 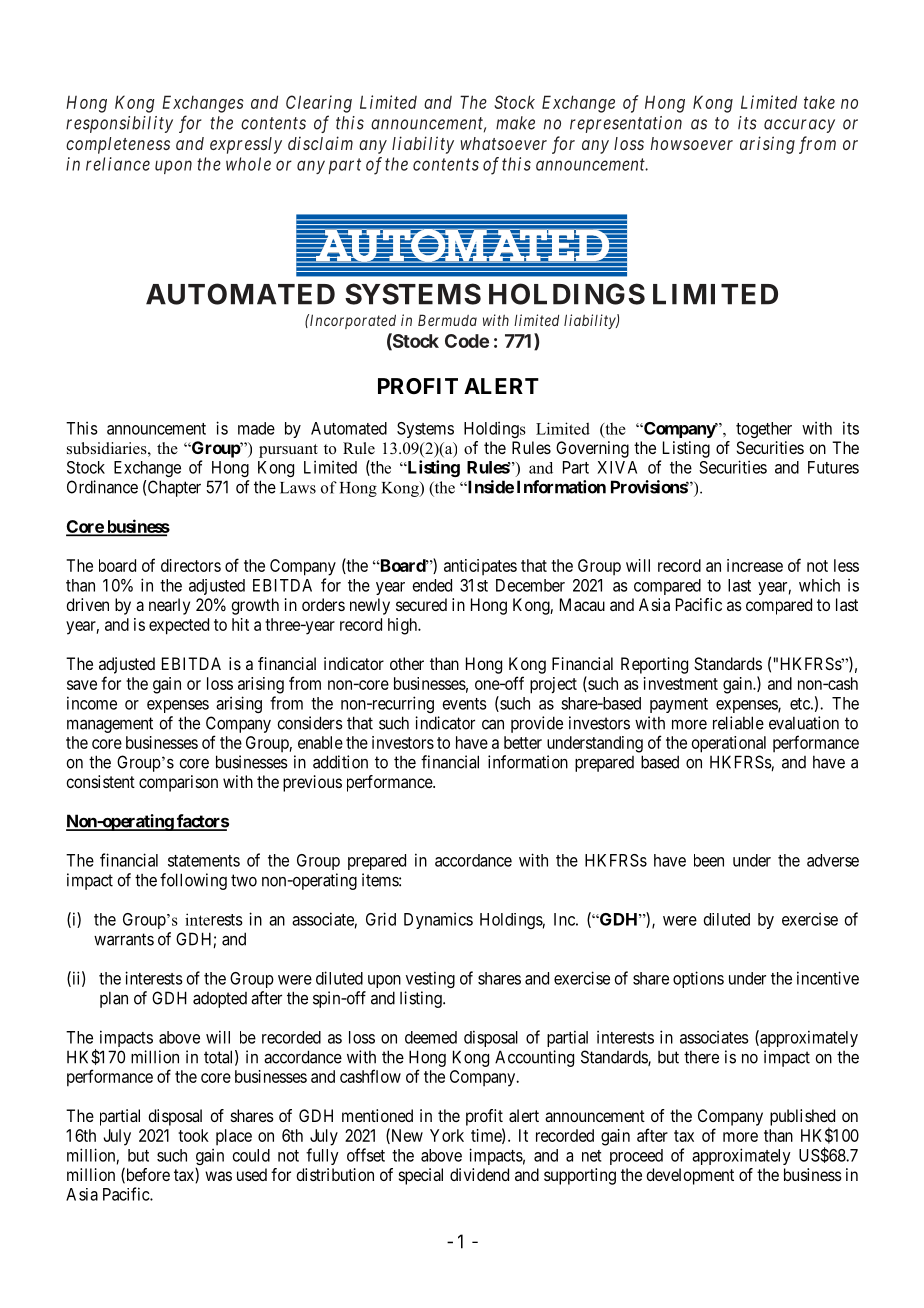 What do you see at coordinates (799, 126) in the document?
I see `accuracy` at bounding box center [799, 126].
